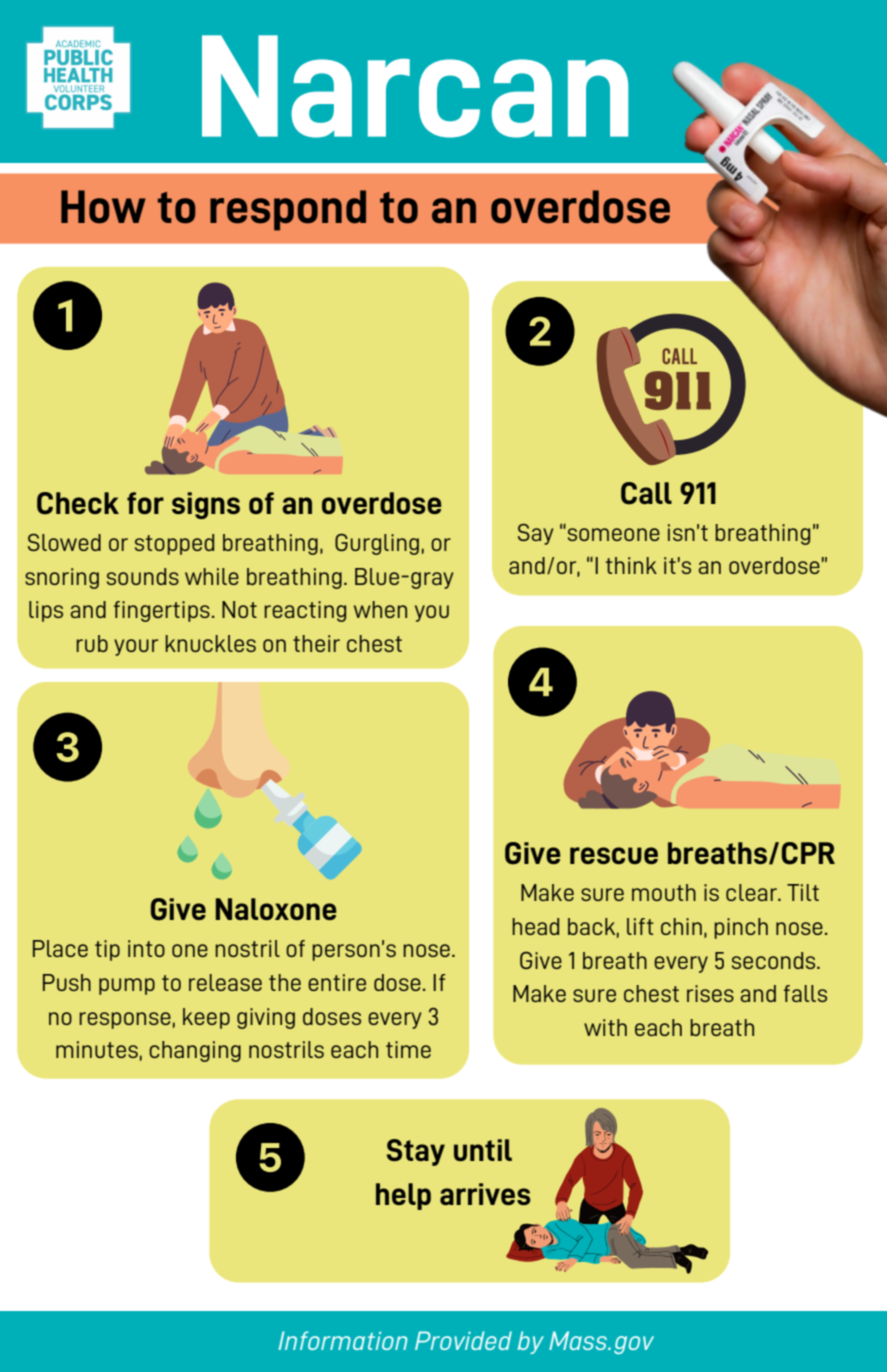  Describe the element at coordinates (103, 207) in the image. I see `How` at that location.
